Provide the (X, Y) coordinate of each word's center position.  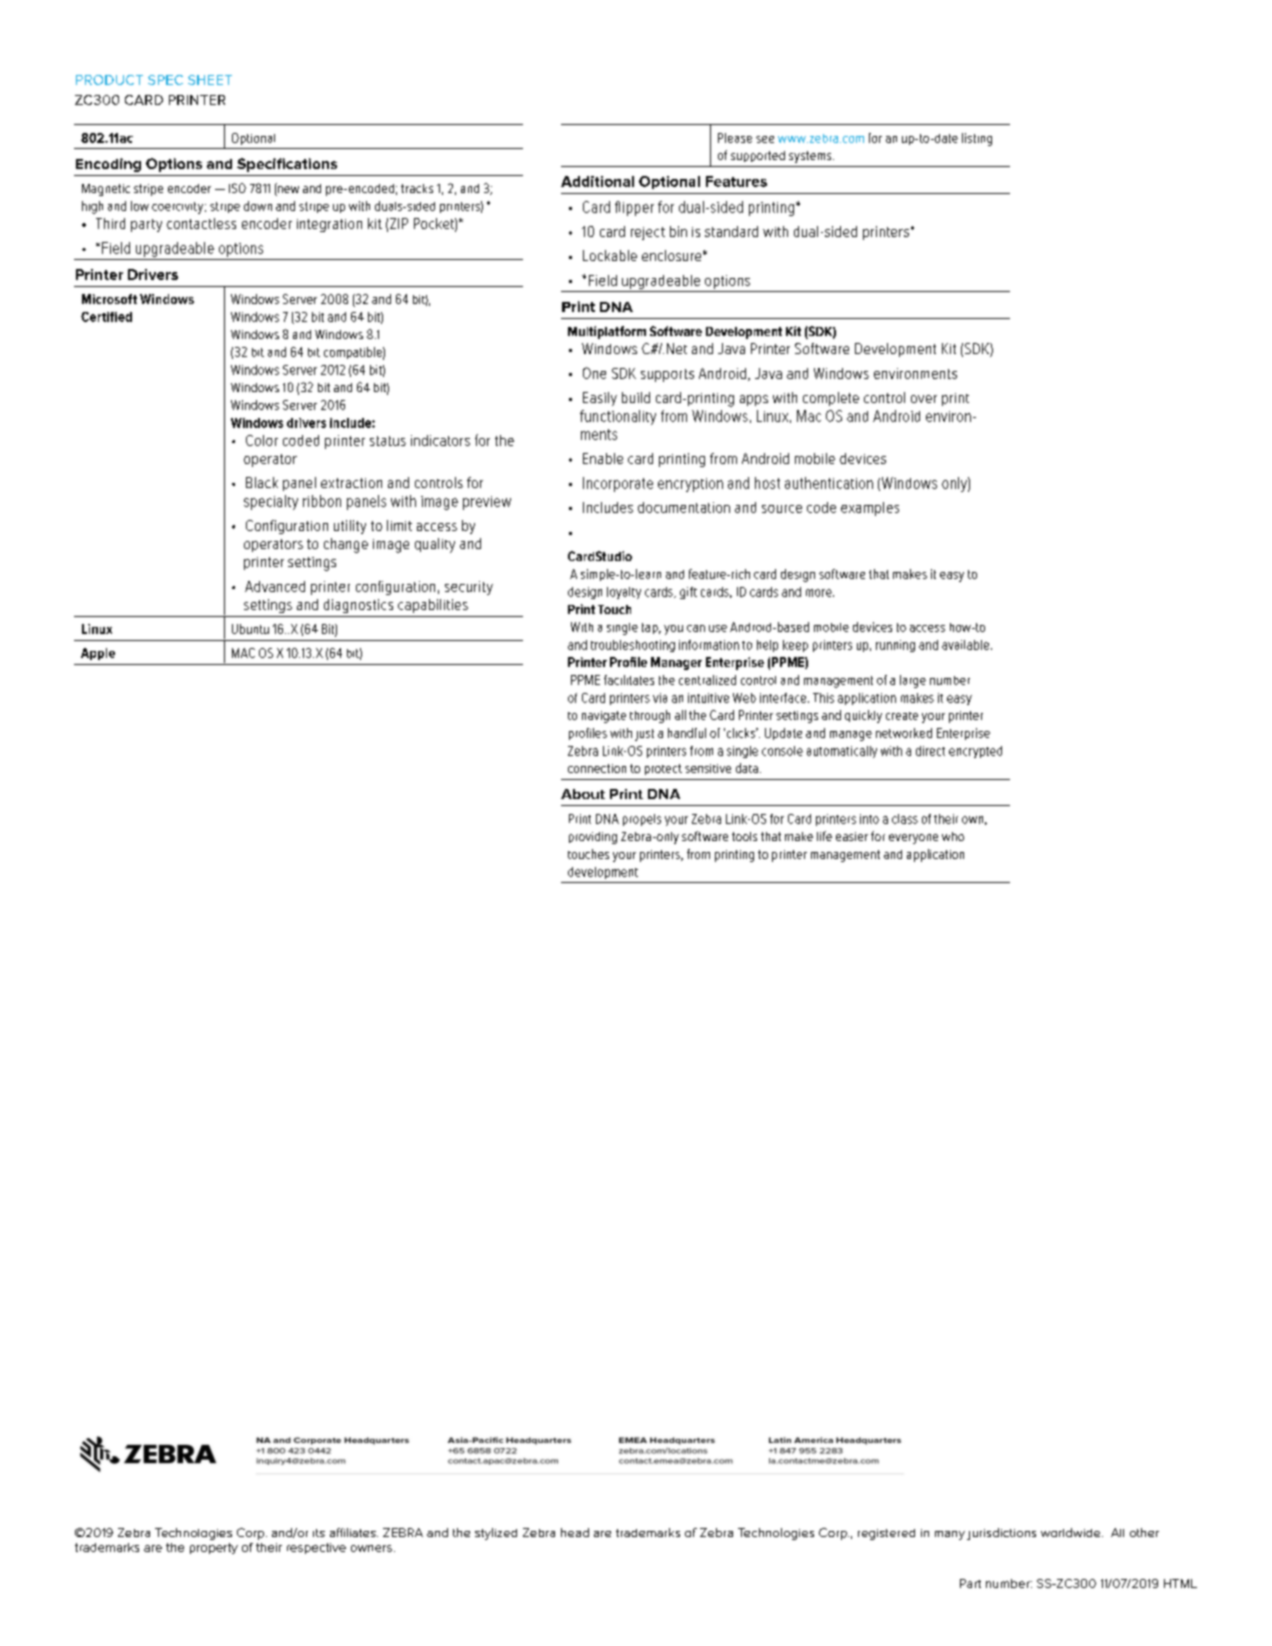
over (924, 399)
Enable (603, 458)
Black (262, 482)
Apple (98, 654)
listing (977, 139)
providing (593, 838)
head (575, 1532)
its (319, 1533)
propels (642, 820)
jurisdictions (1001, 1534)
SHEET (210, 80)
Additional (597, 181)
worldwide (1072, 1532)
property (214, 1548)
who (953, 836)
